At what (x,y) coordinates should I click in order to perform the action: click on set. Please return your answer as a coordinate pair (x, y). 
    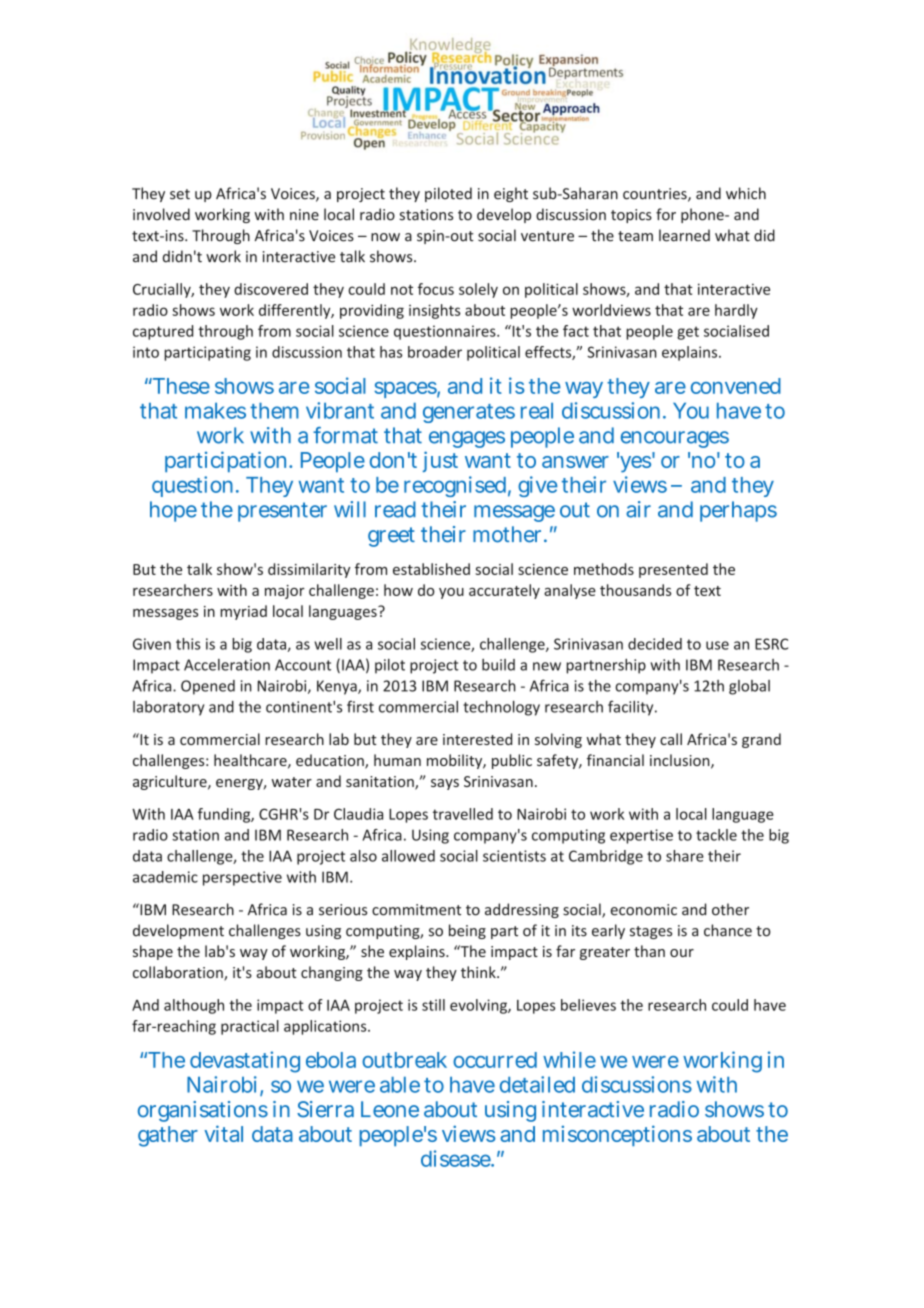
    Looking at the image, I should click on (180, 194).
